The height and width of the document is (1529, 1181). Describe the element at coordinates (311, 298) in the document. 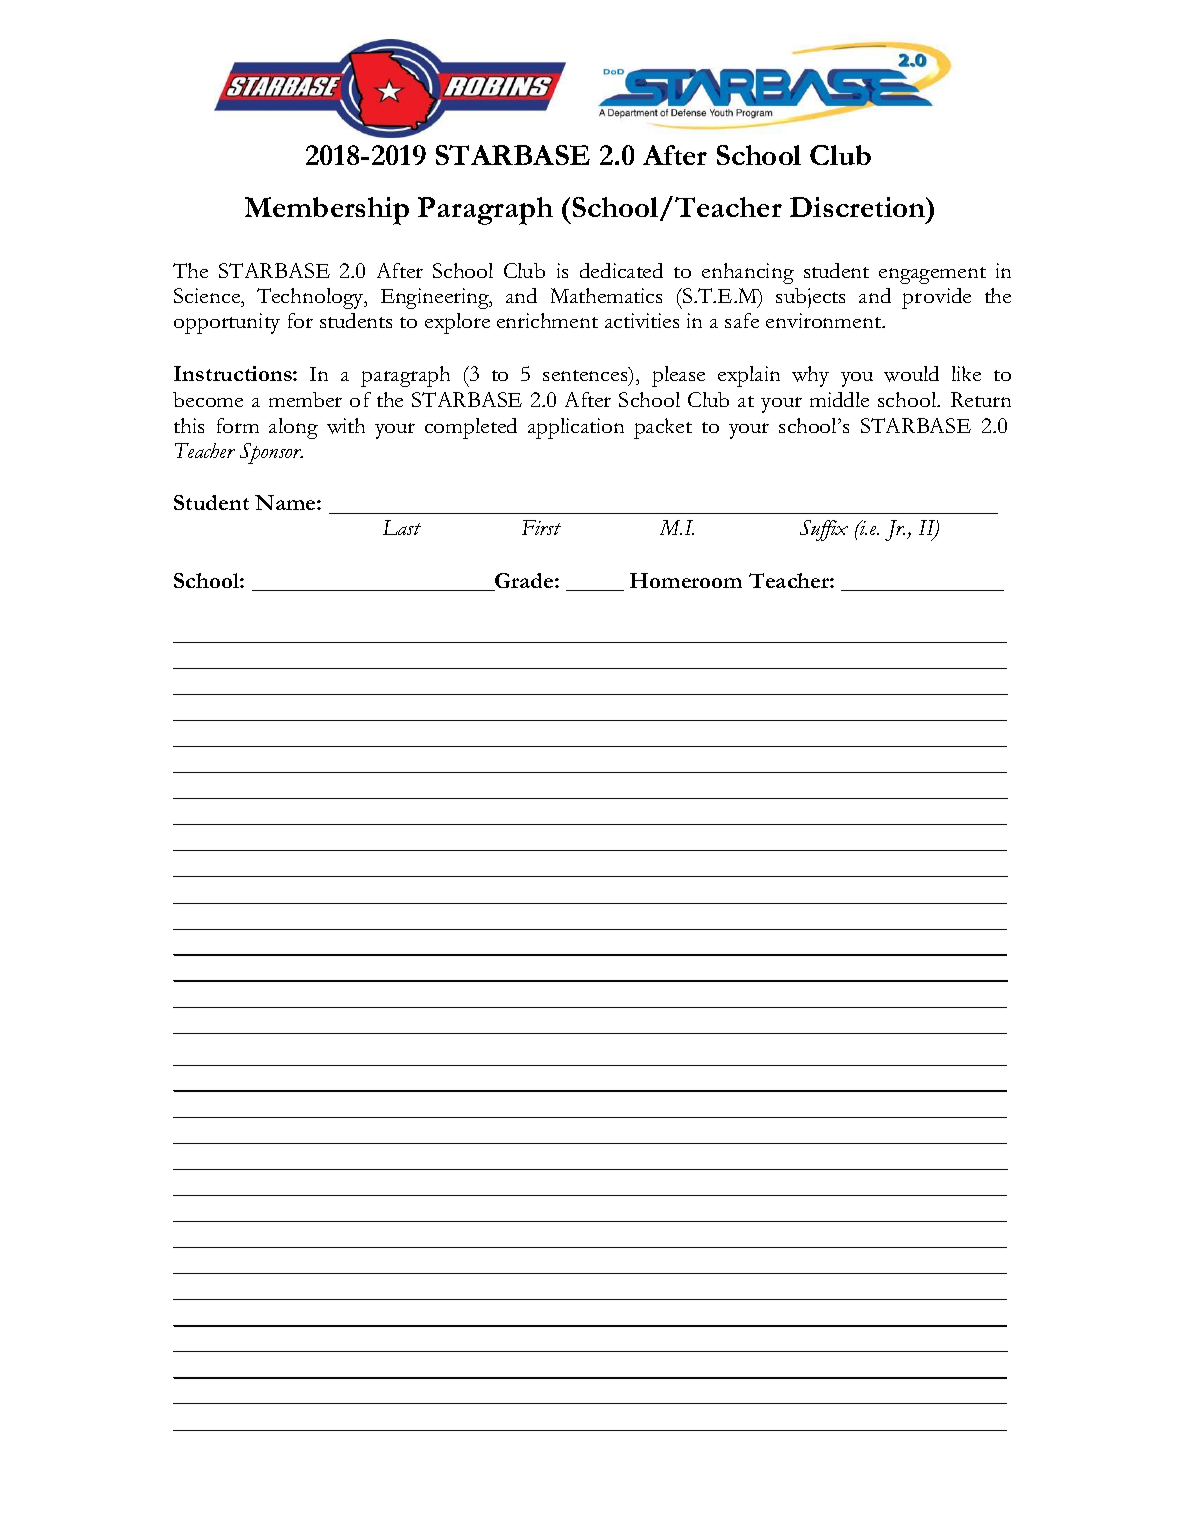

I see `Technology` at that location.
